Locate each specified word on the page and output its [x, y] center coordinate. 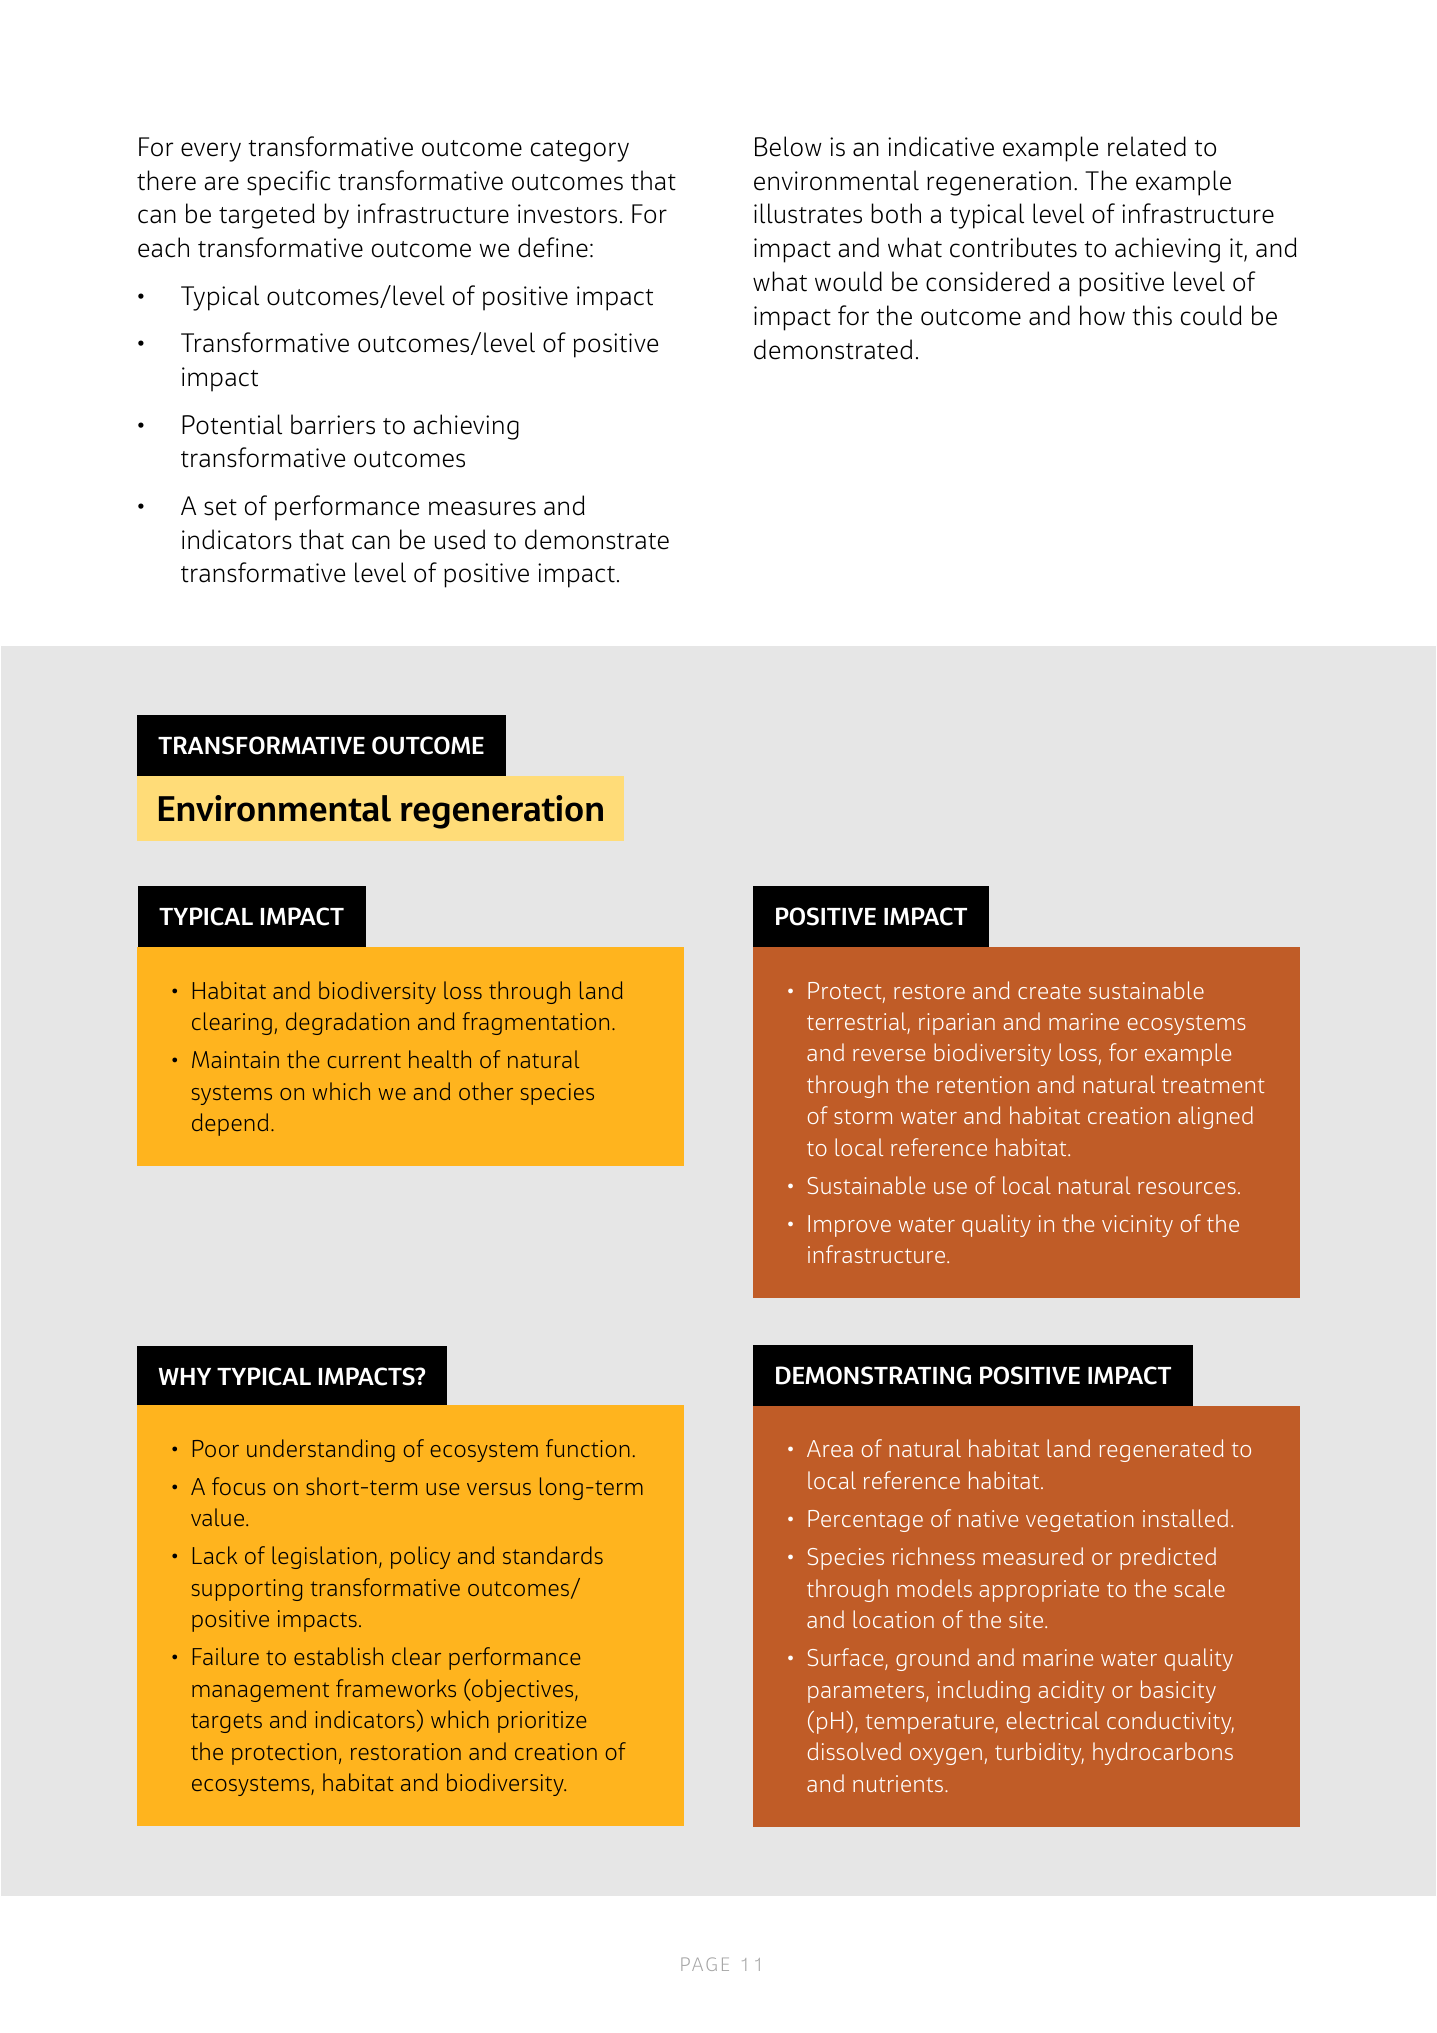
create [1049, 991]
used [460, 539]
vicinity [1137, 1226]
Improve [849, 1226]
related [1147, 146]
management [260, 1692]
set [220, 507]
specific [288, 183]
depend [230, 1124]
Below [788, 146]
